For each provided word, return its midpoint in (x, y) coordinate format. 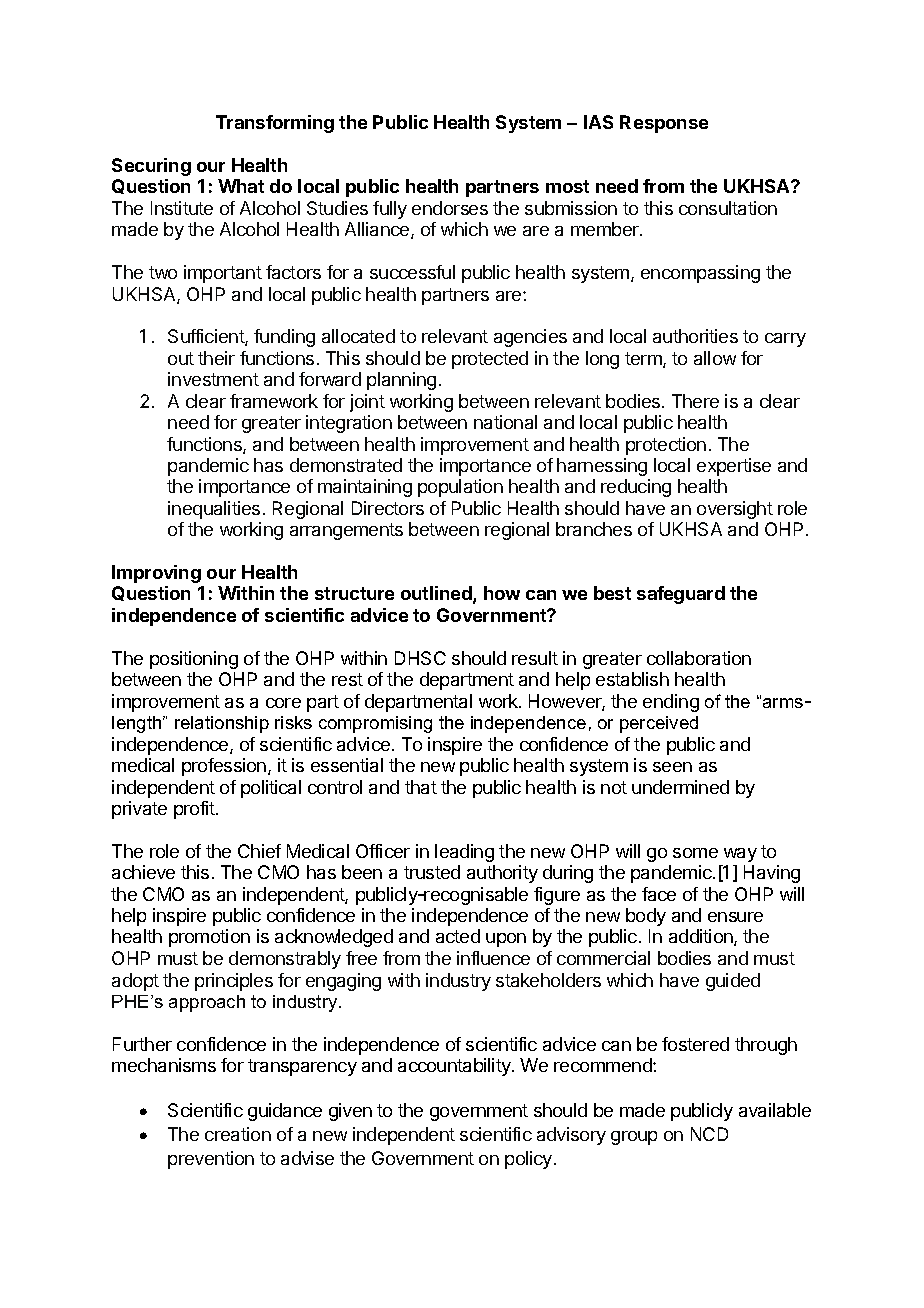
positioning (194, 660)
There (695, 401)
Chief (259, 851)
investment (213, 379)
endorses (450, 208)
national (505, 422)
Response (664, 124)
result (535, 658)
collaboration (699, 658)
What (241, 186)
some (695, 853)
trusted (432, 872)
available (775, 1110)
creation (238, 1134)
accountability (455, 1067)
